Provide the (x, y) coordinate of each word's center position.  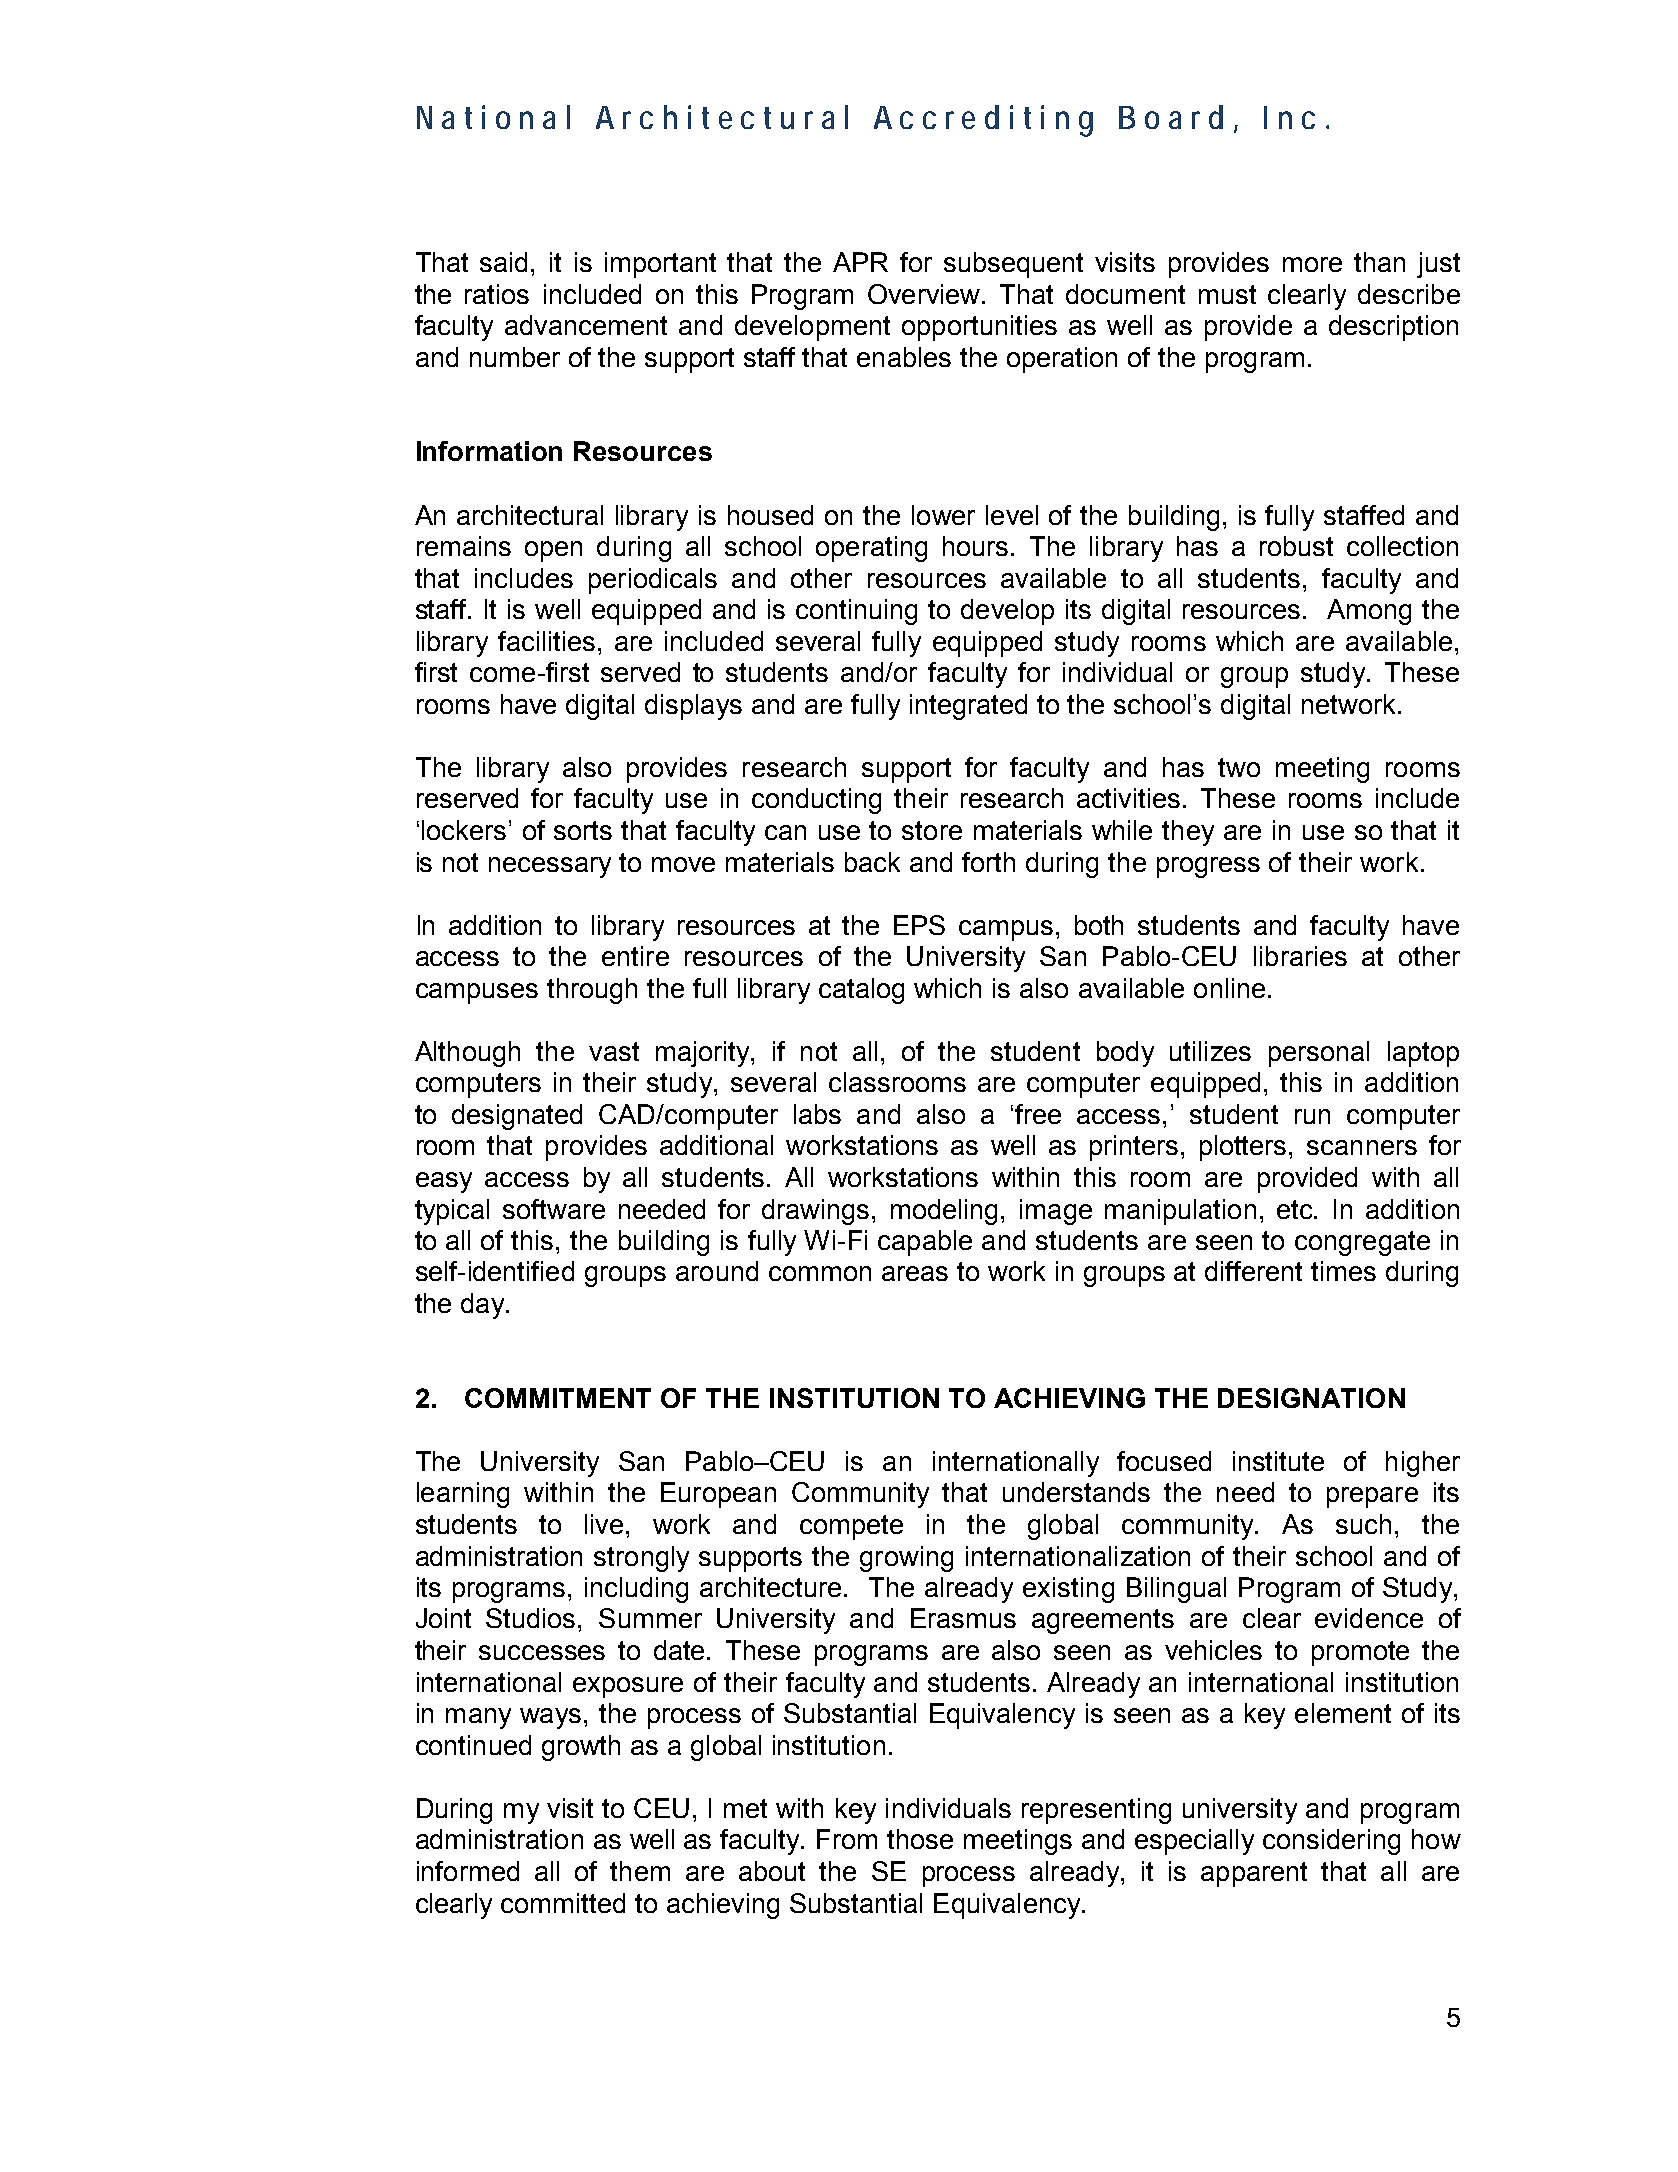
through (592, 991)
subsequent (1013, 265)
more (1312, 264)
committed (563, 1903)
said (503, 262)
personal (1319, 1054)
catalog (861, 991)
